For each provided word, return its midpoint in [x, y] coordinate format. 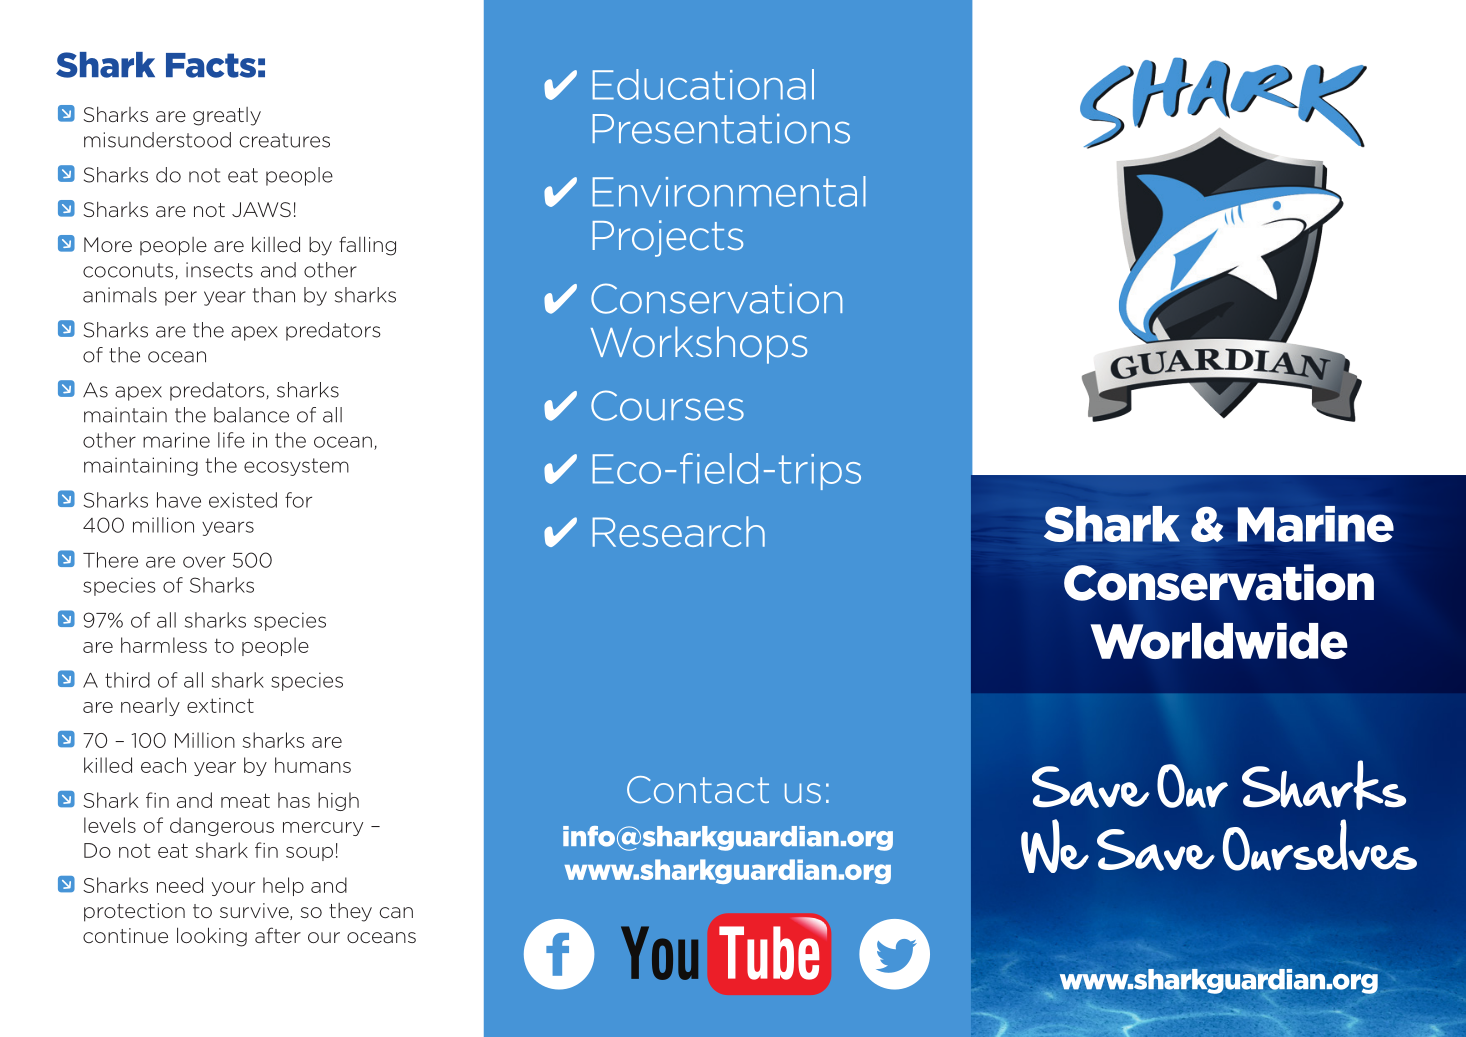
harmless [164, 645]
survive [255, 911]
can [396, 912]
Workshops [699, 345]
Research [679, 531]
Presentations [721, 129]
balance [251, 415]
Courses [667, 405]
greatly [227, 116]
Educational [703, 84]
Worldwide [1219, 641]
